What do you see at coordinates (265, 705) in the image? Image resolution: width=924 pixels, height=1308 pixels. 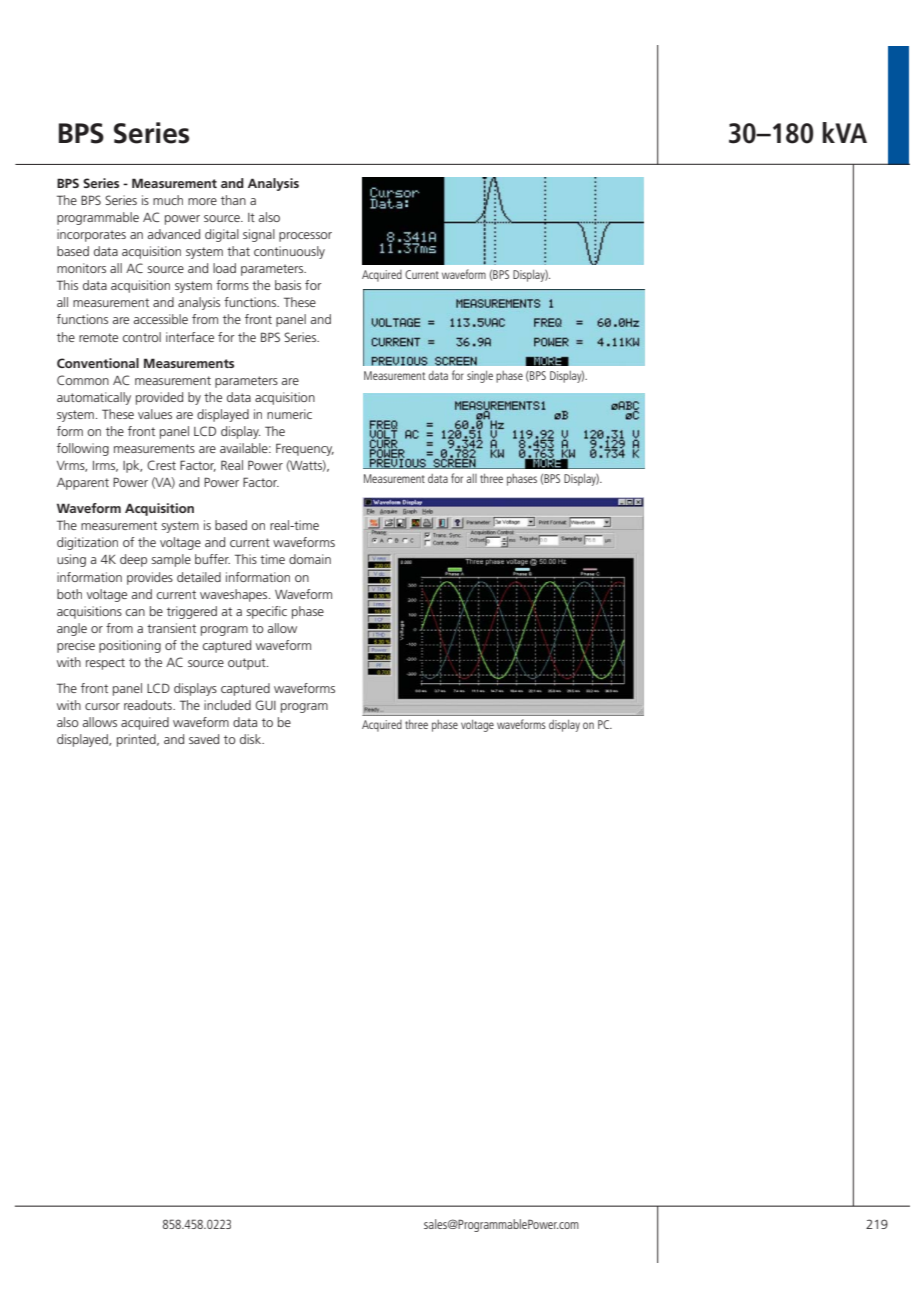 I see `GUI` at bounding box center [265, 705].
